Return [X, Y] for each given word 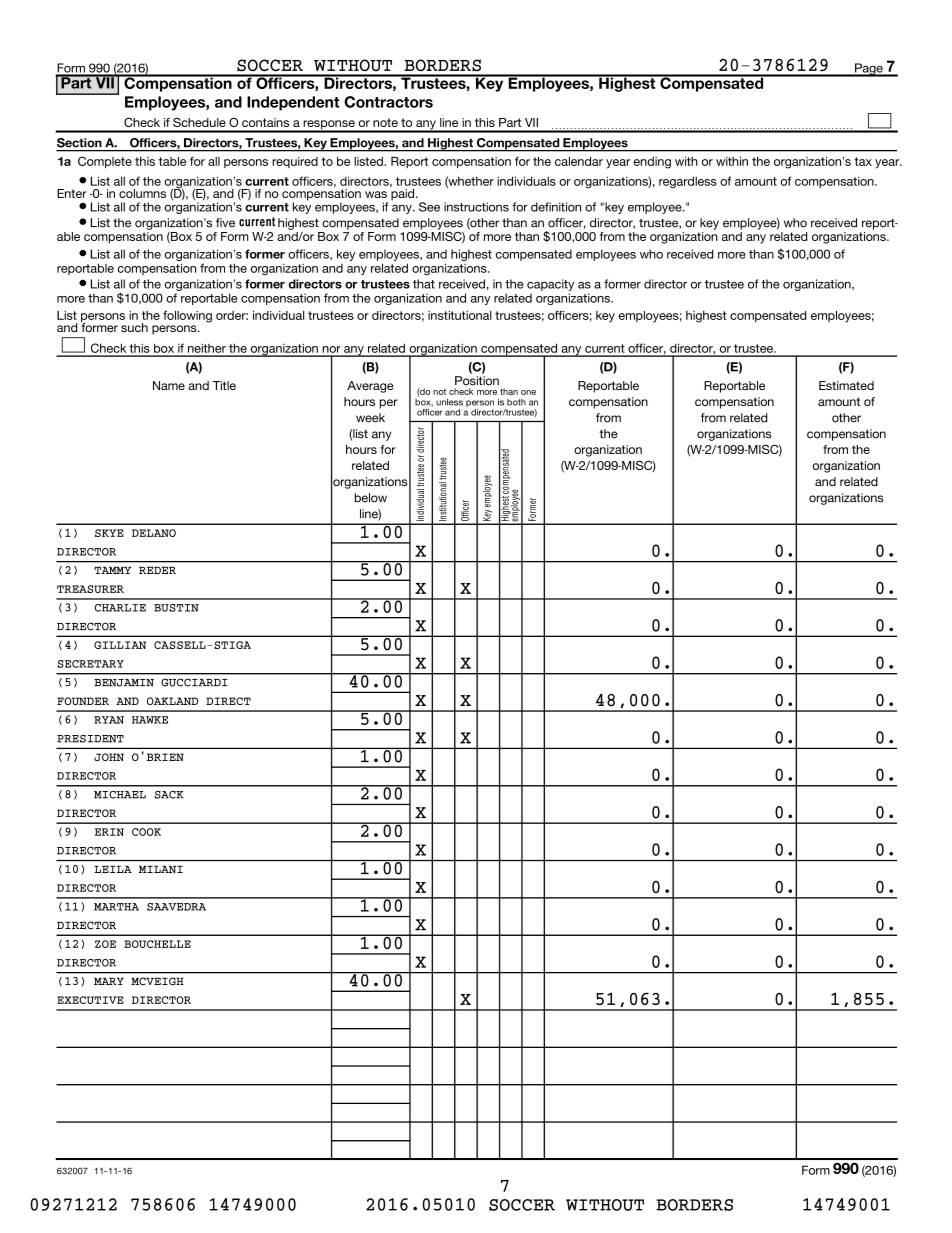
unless [449, 402]
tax [863, 161]
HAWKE [150, 720]
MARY [109, 981]
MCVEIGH [157, 981]
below [371, 498]
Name [169, 385]
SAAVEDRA [176, 907]
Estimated [846, 385]
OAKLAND [172, 701]
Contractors [388, 102]
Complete [105, 162]
